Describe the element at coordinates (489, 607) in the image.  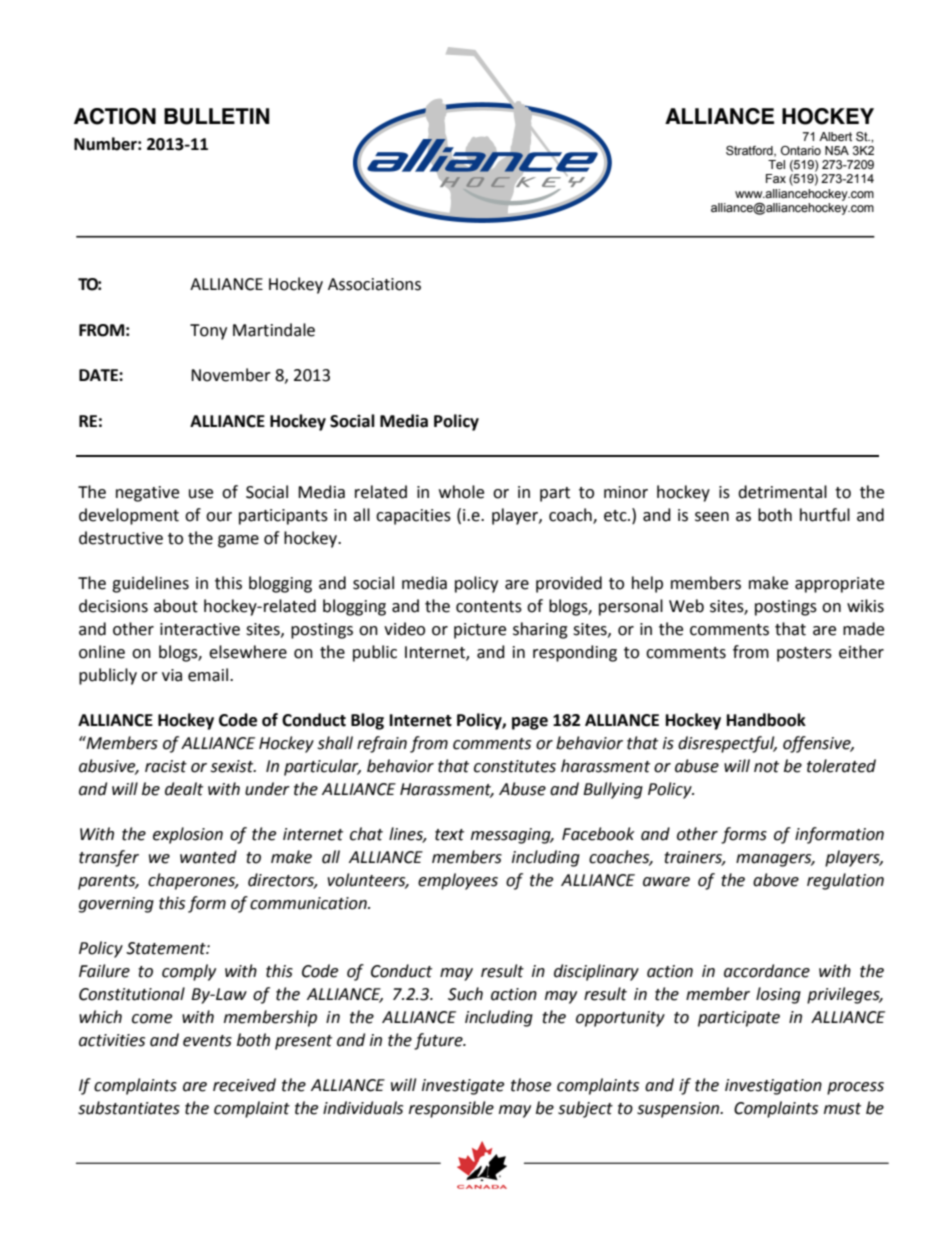
I see `contents` at that location.
